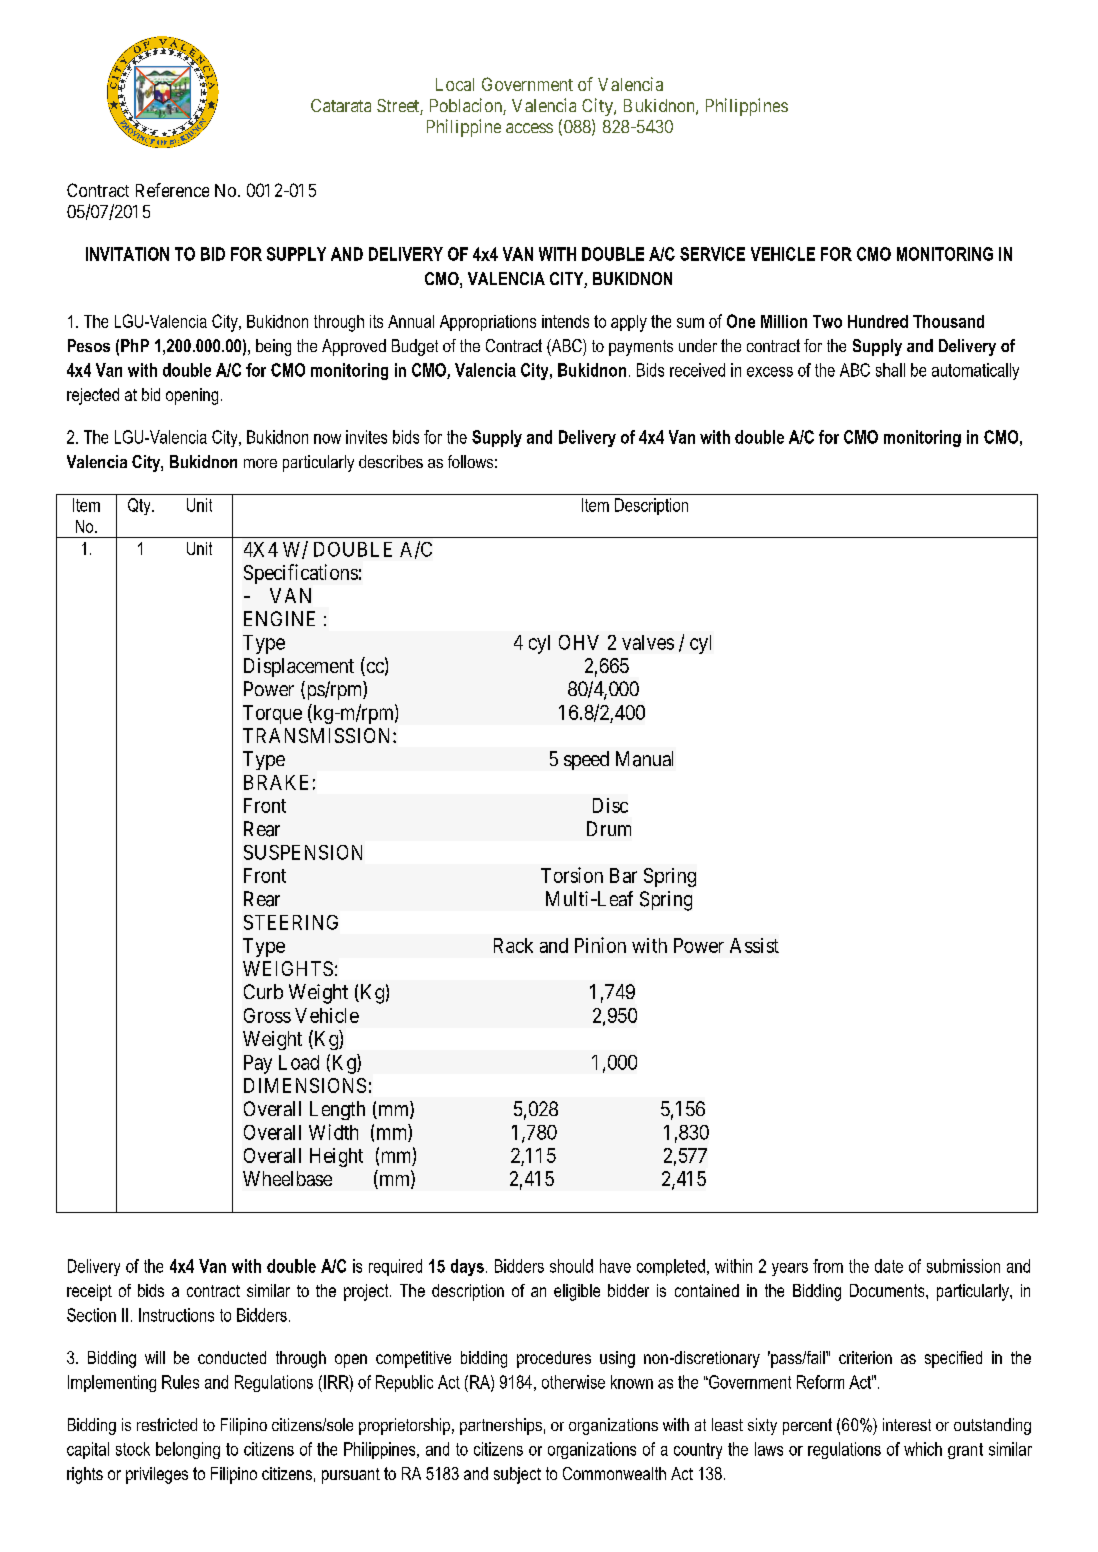 The height and width of the screenshot is (1552, 1098). I want to click on access, so click(529, 128).
